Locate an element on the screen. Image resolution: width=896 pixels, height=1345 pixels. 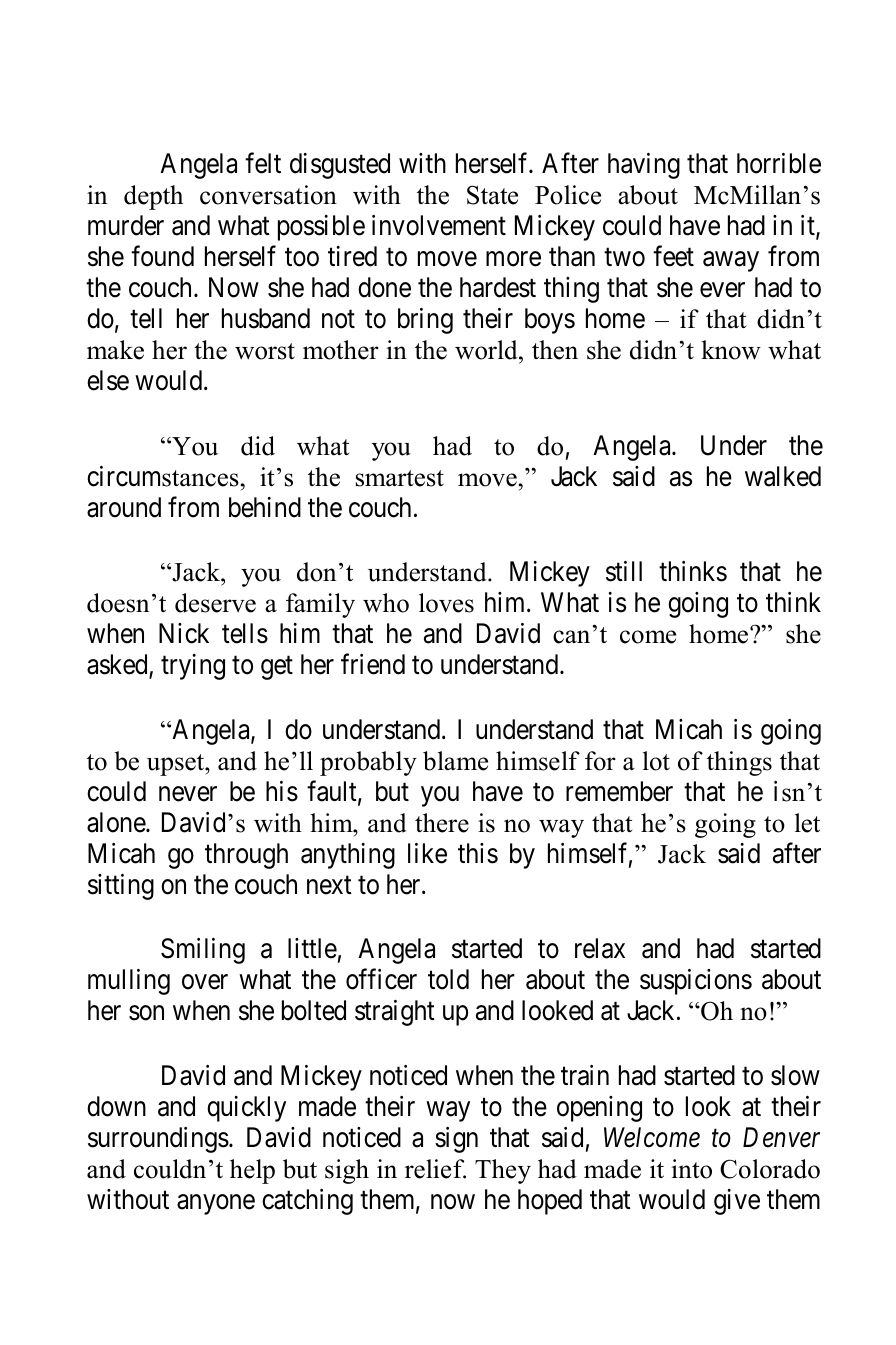
smartest is located at coordinates (400, 478).
